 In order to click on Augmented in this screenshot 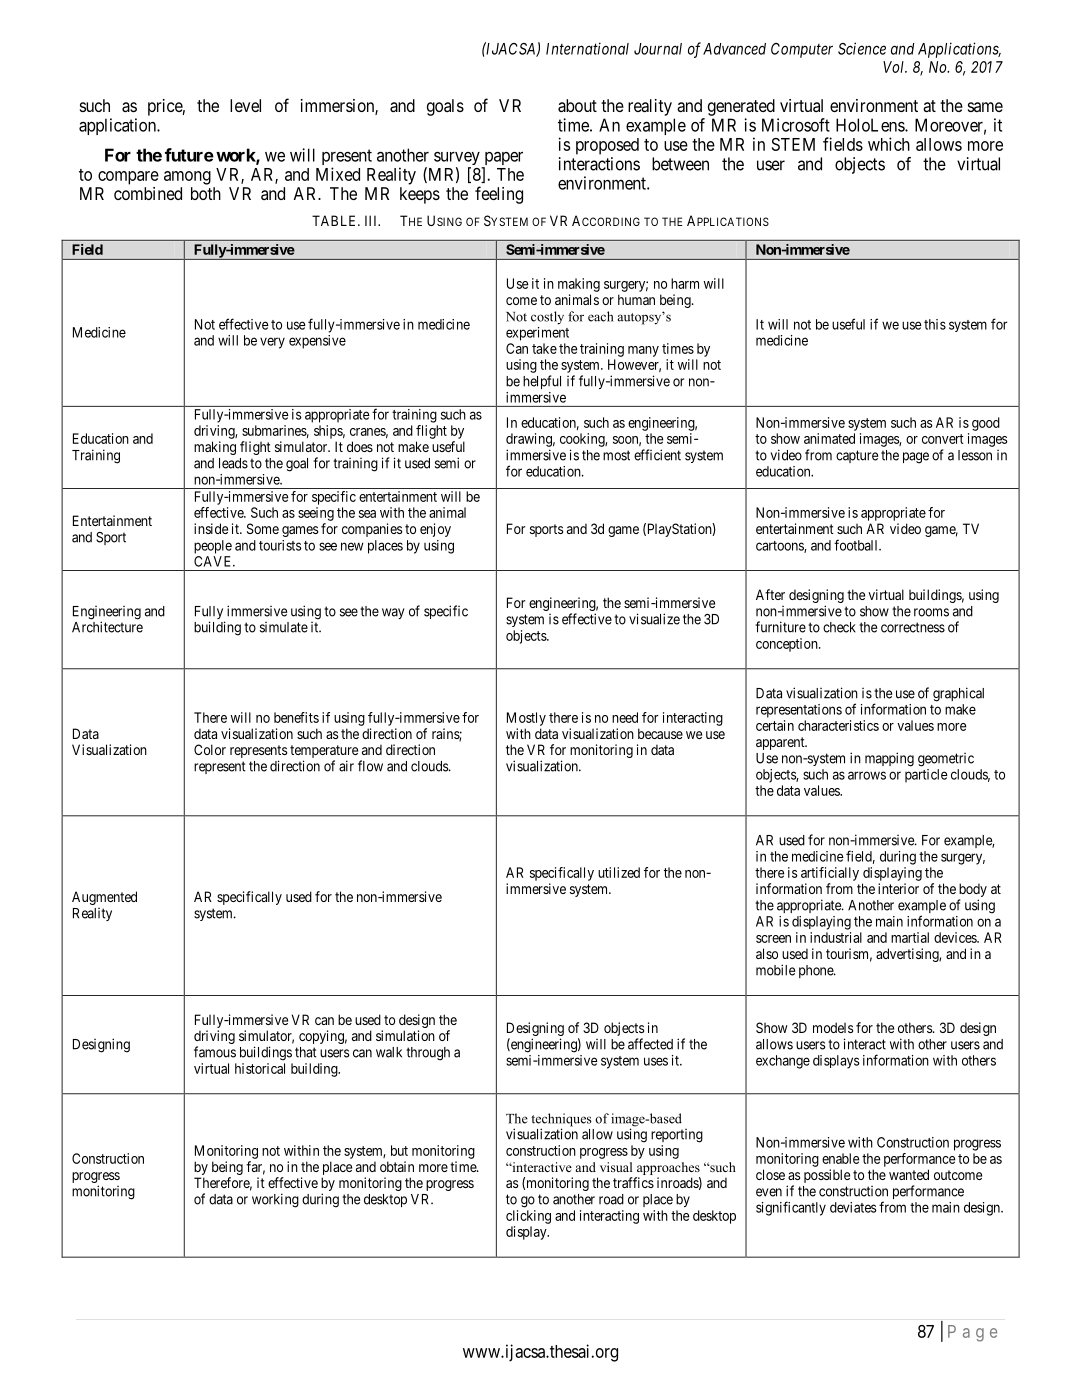, I will do `click(104, 898)`.
